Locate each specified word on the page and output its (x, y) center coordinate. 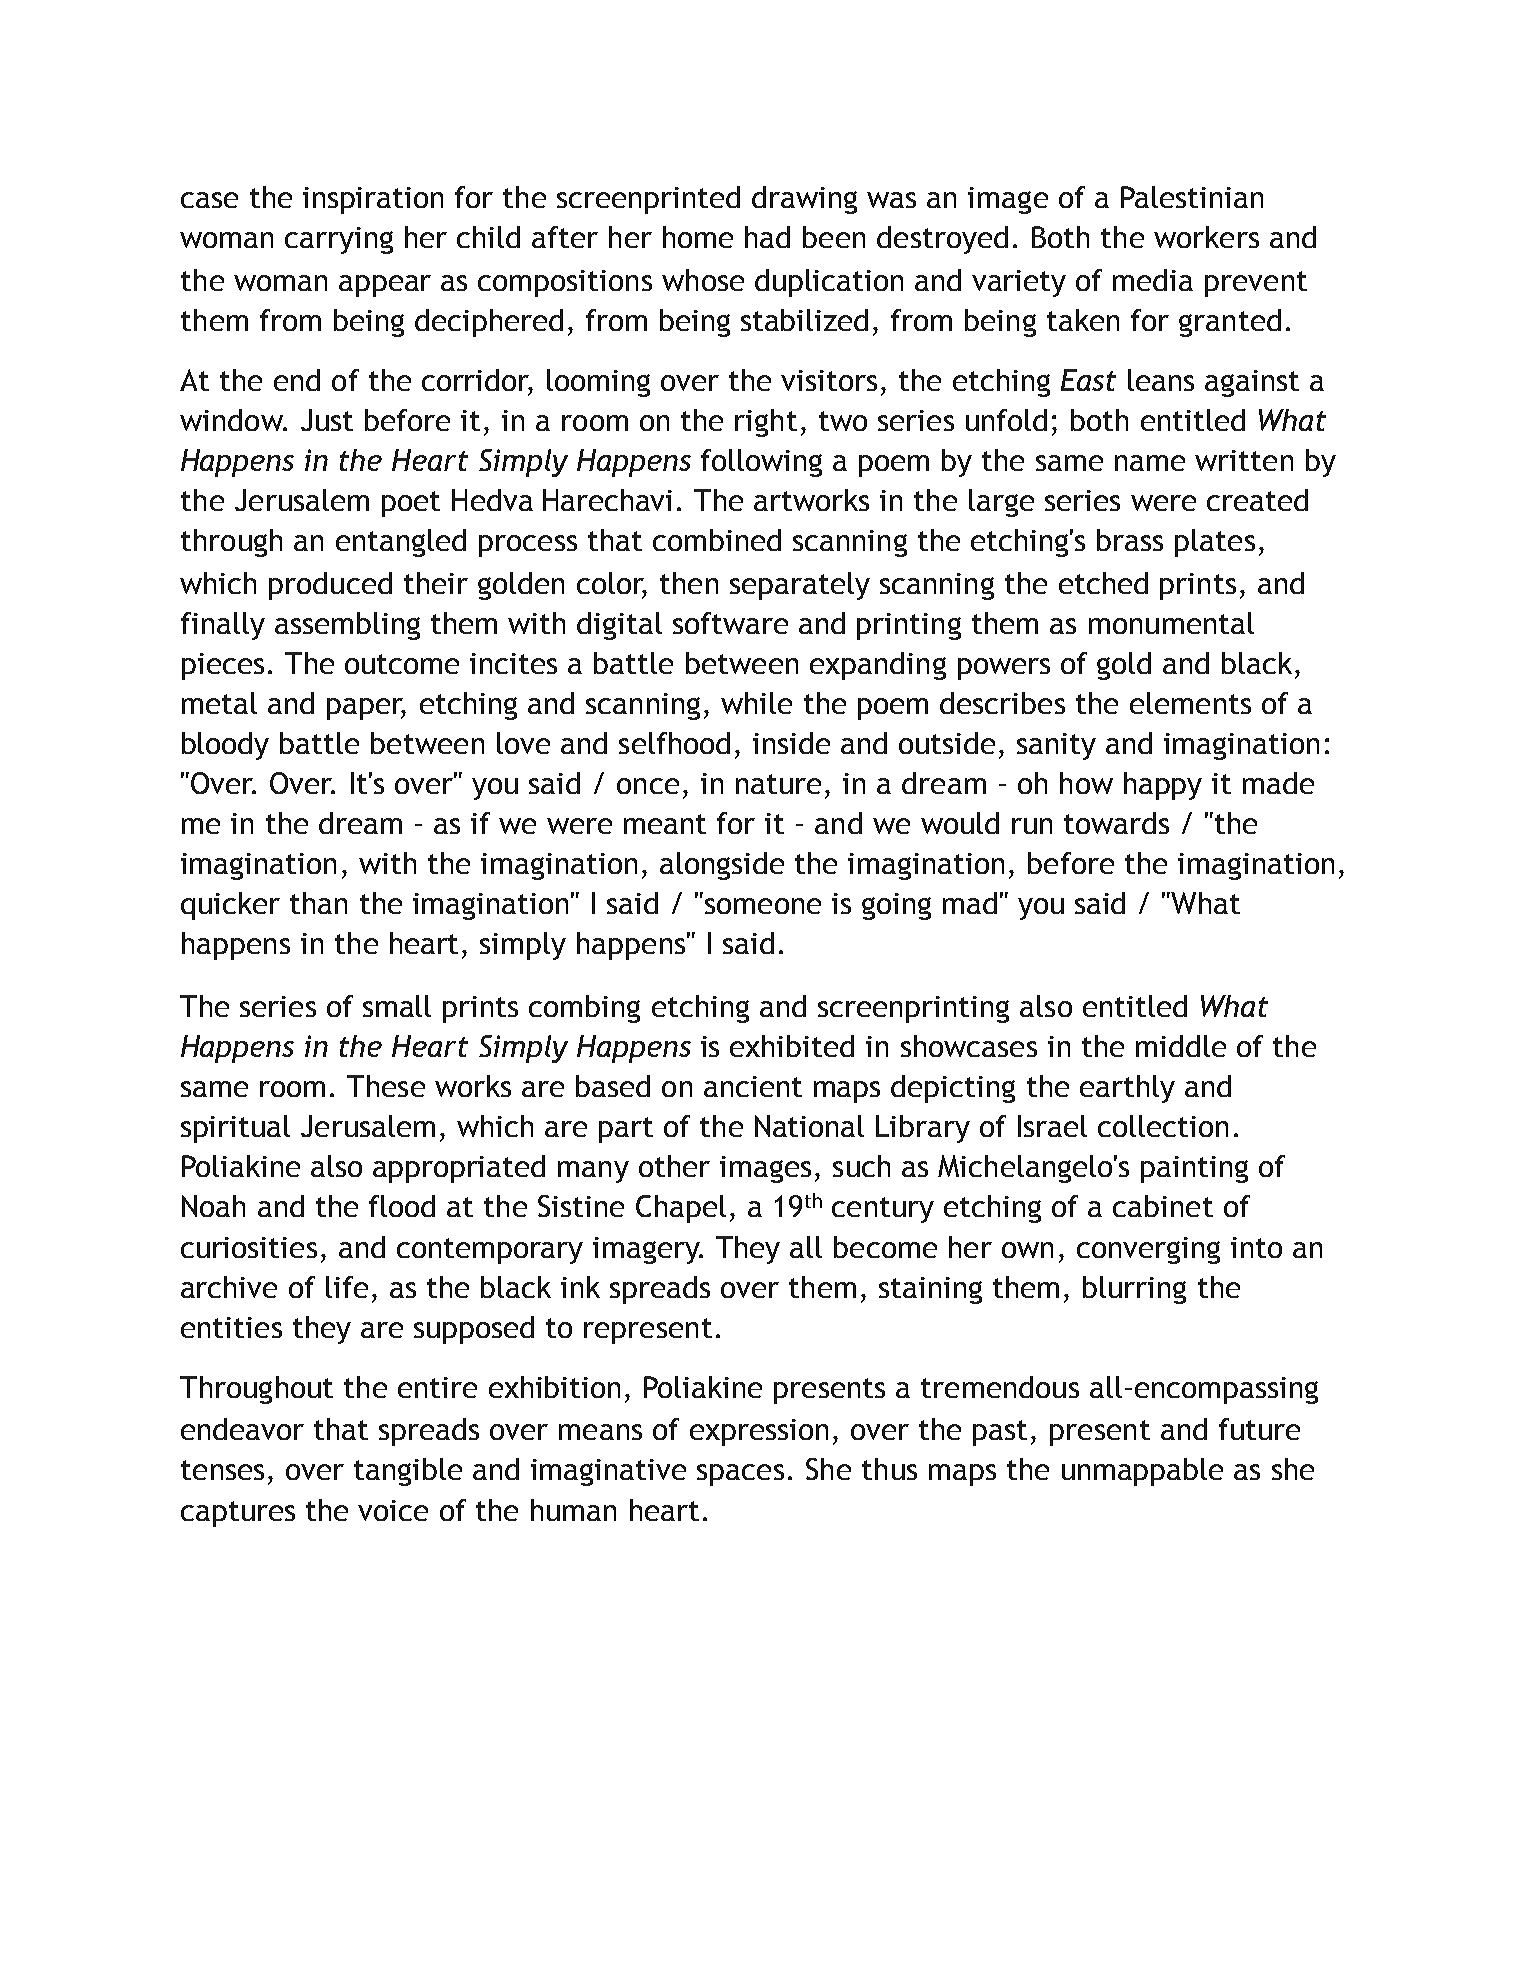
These (386, 1086)
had (767, 237)
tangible (408, 1472)
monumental (1171, 623)
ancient (753, 1086)
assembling (347, 626)
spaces (740, 1475)
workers (1206, 237)
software (730, 623)
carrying (339, 240)
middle (1181, 1046)
